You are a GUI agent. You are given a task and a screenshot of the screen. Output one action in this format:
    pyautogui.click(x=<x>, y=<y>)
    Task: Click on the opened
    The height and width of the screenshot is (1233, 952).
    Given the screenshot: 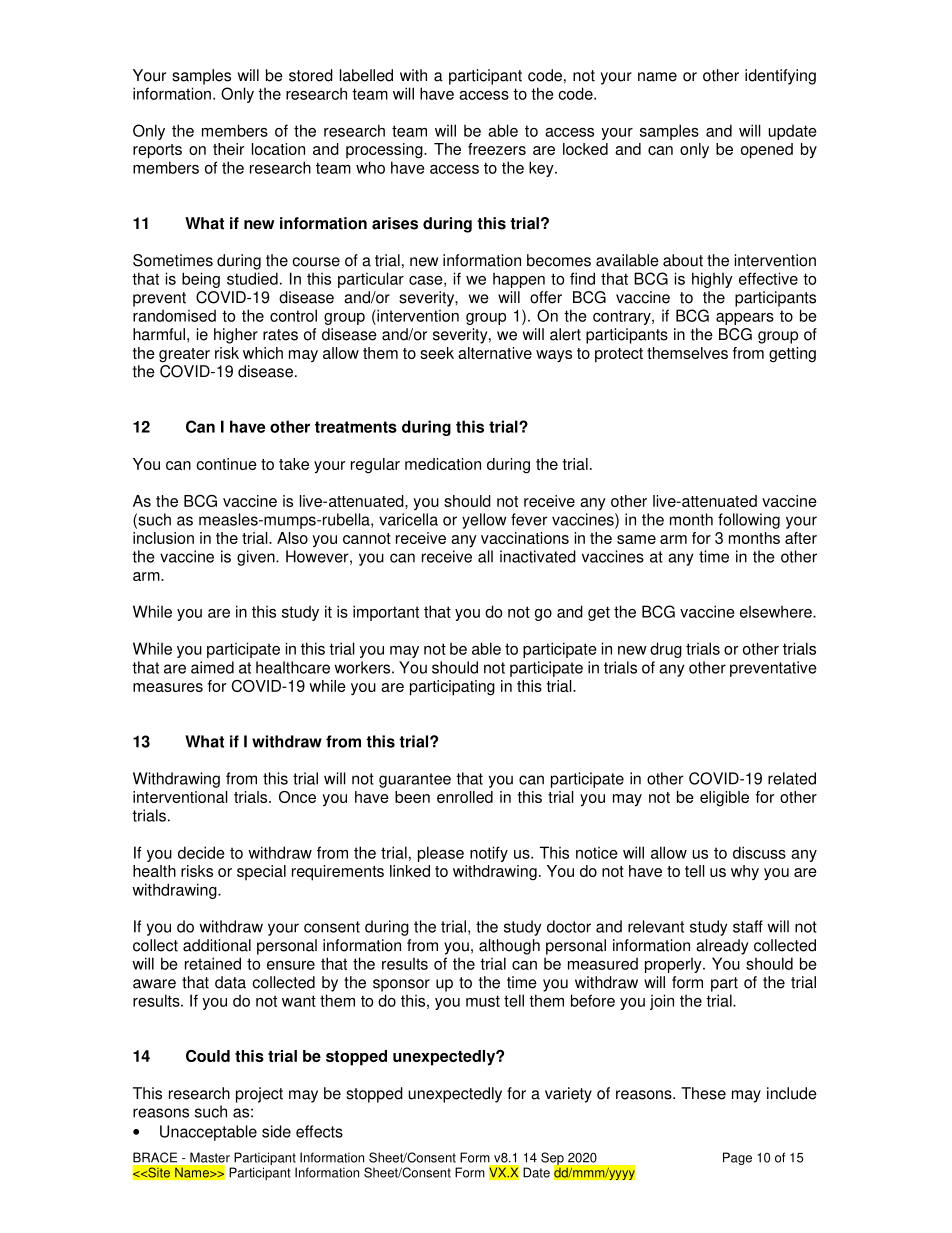 What is the action you would take?
    pyautogui.click(x=767, y=151)
